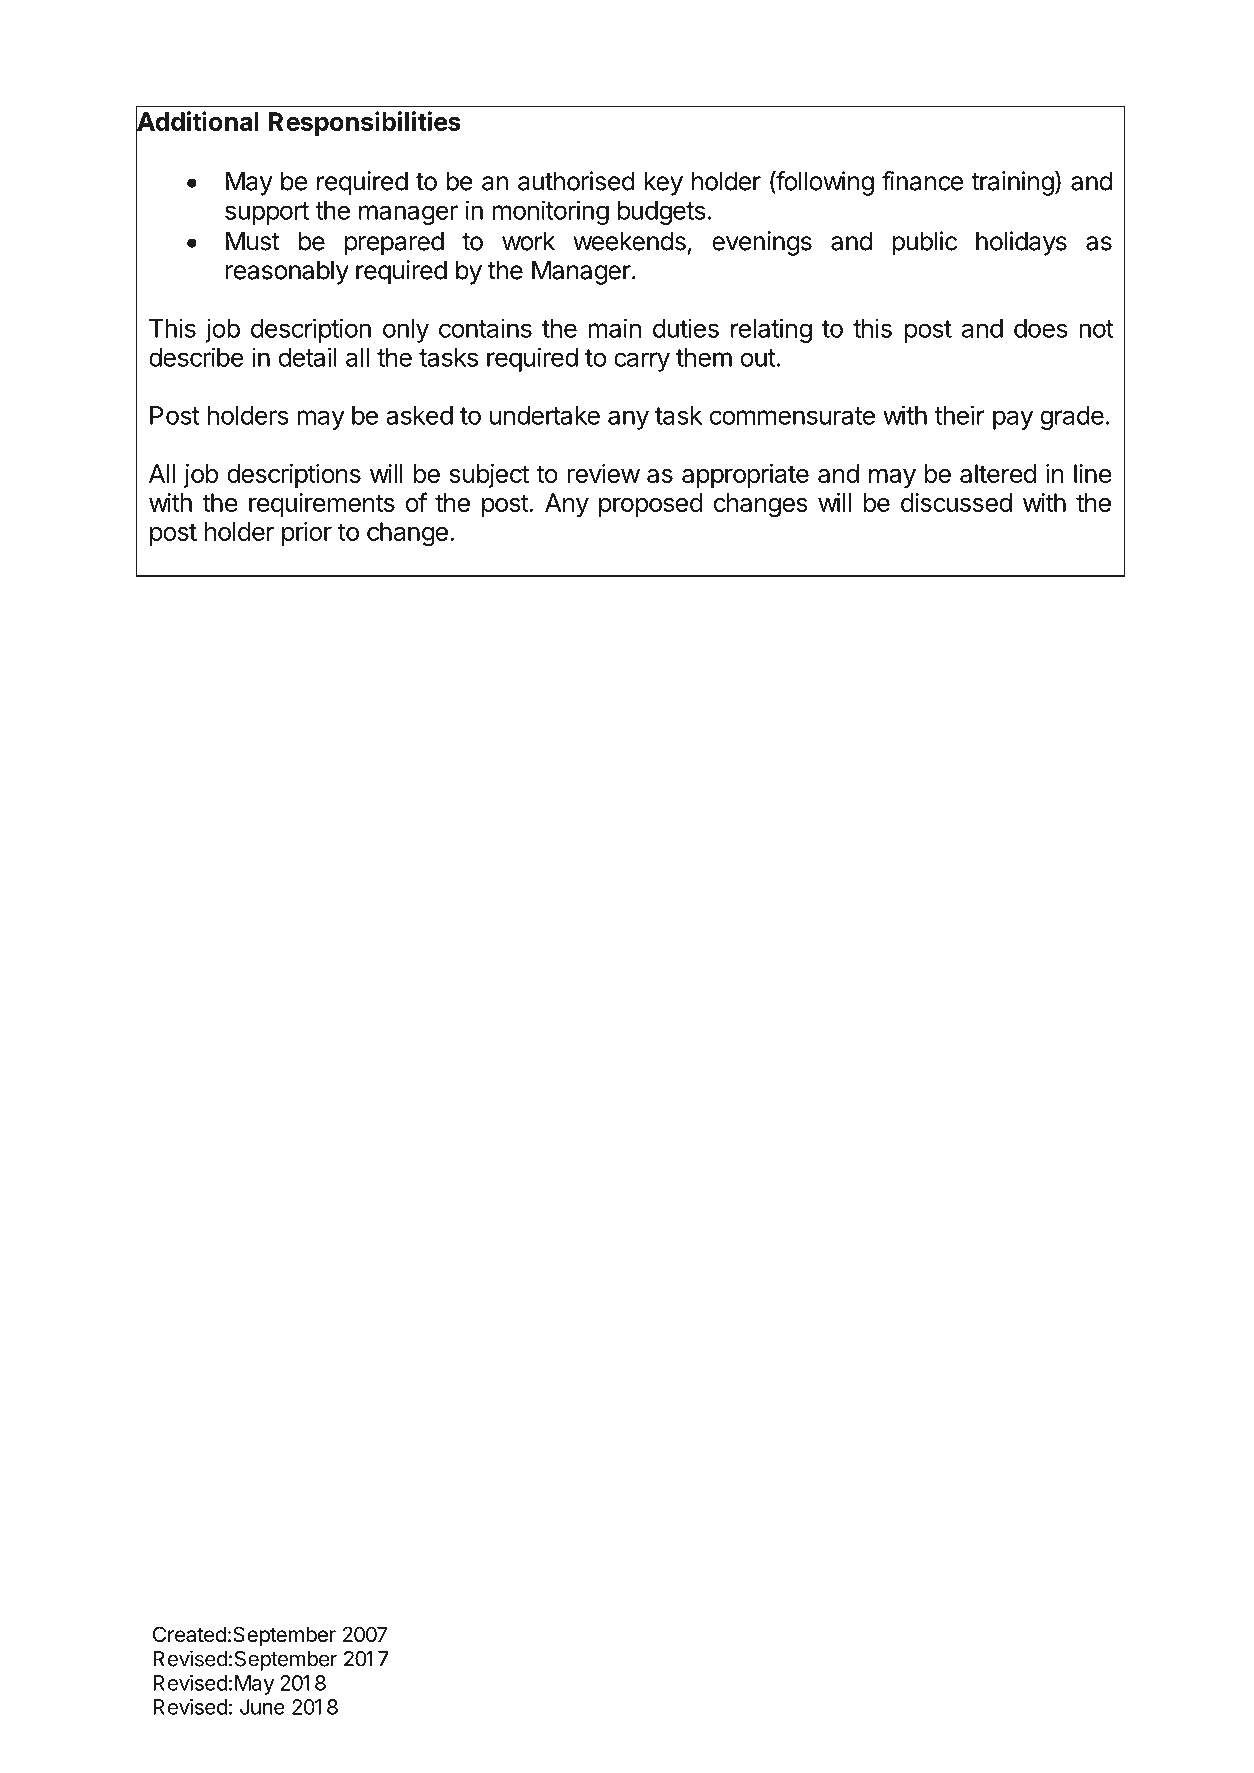 The image size is (1254, 1773). I want to click on altered, so click(998, 473).
